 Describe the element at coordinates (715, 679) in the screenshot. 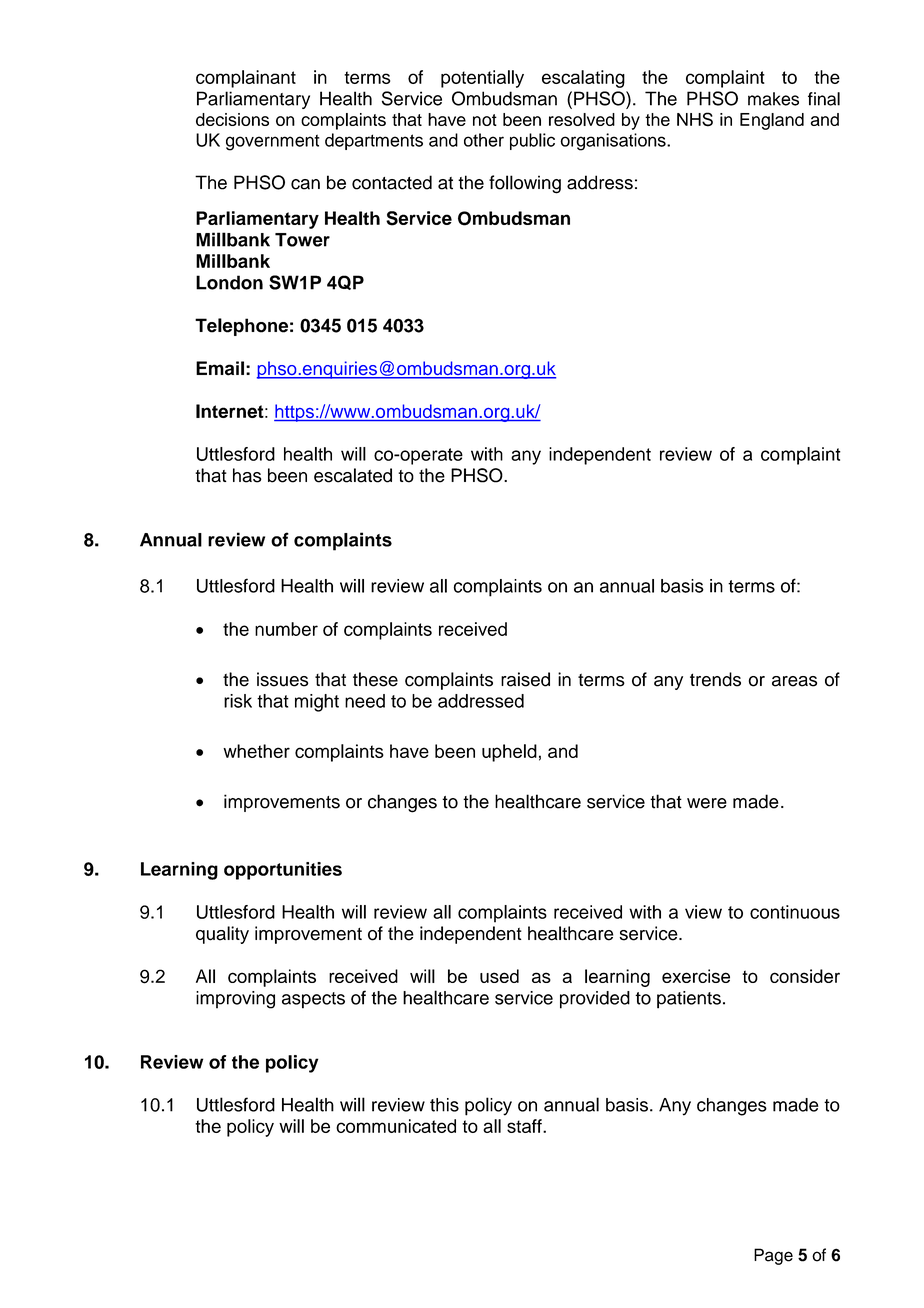

I see `trends` at that location.
